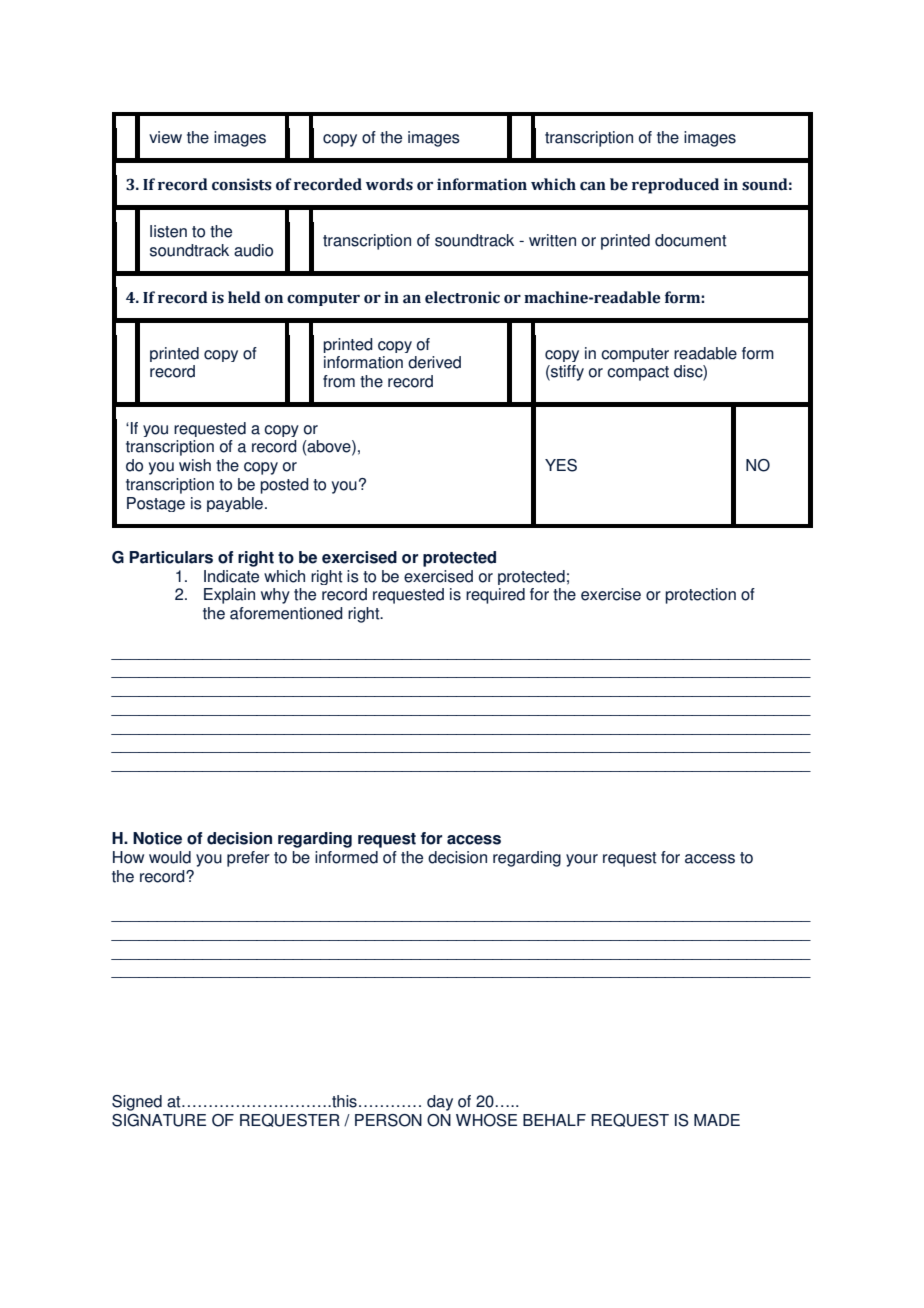  What do you see at coordinates (389, 184) in the image?
I see `words` at bounding box center [389, 184].
